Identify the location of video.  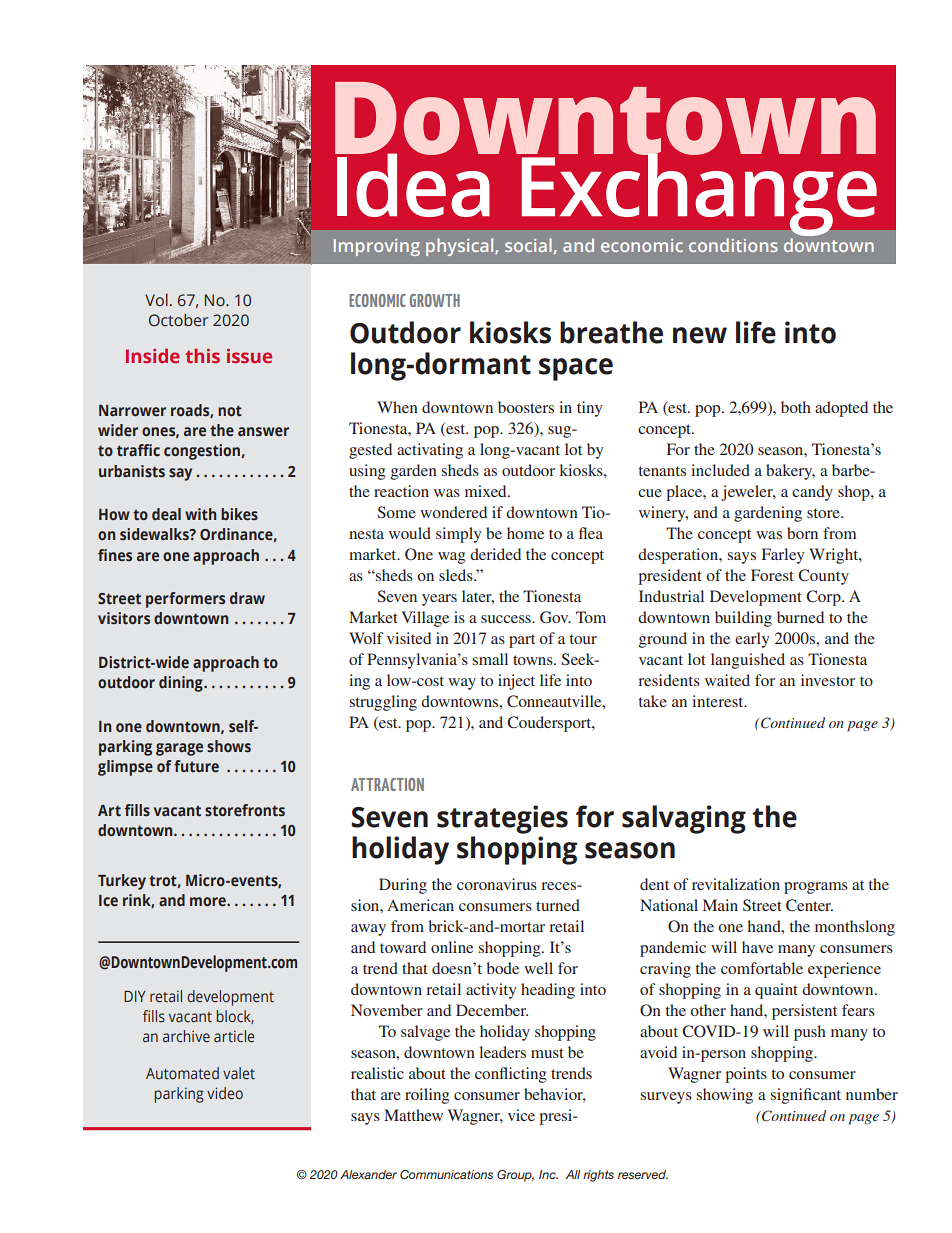
(225, 1093).
